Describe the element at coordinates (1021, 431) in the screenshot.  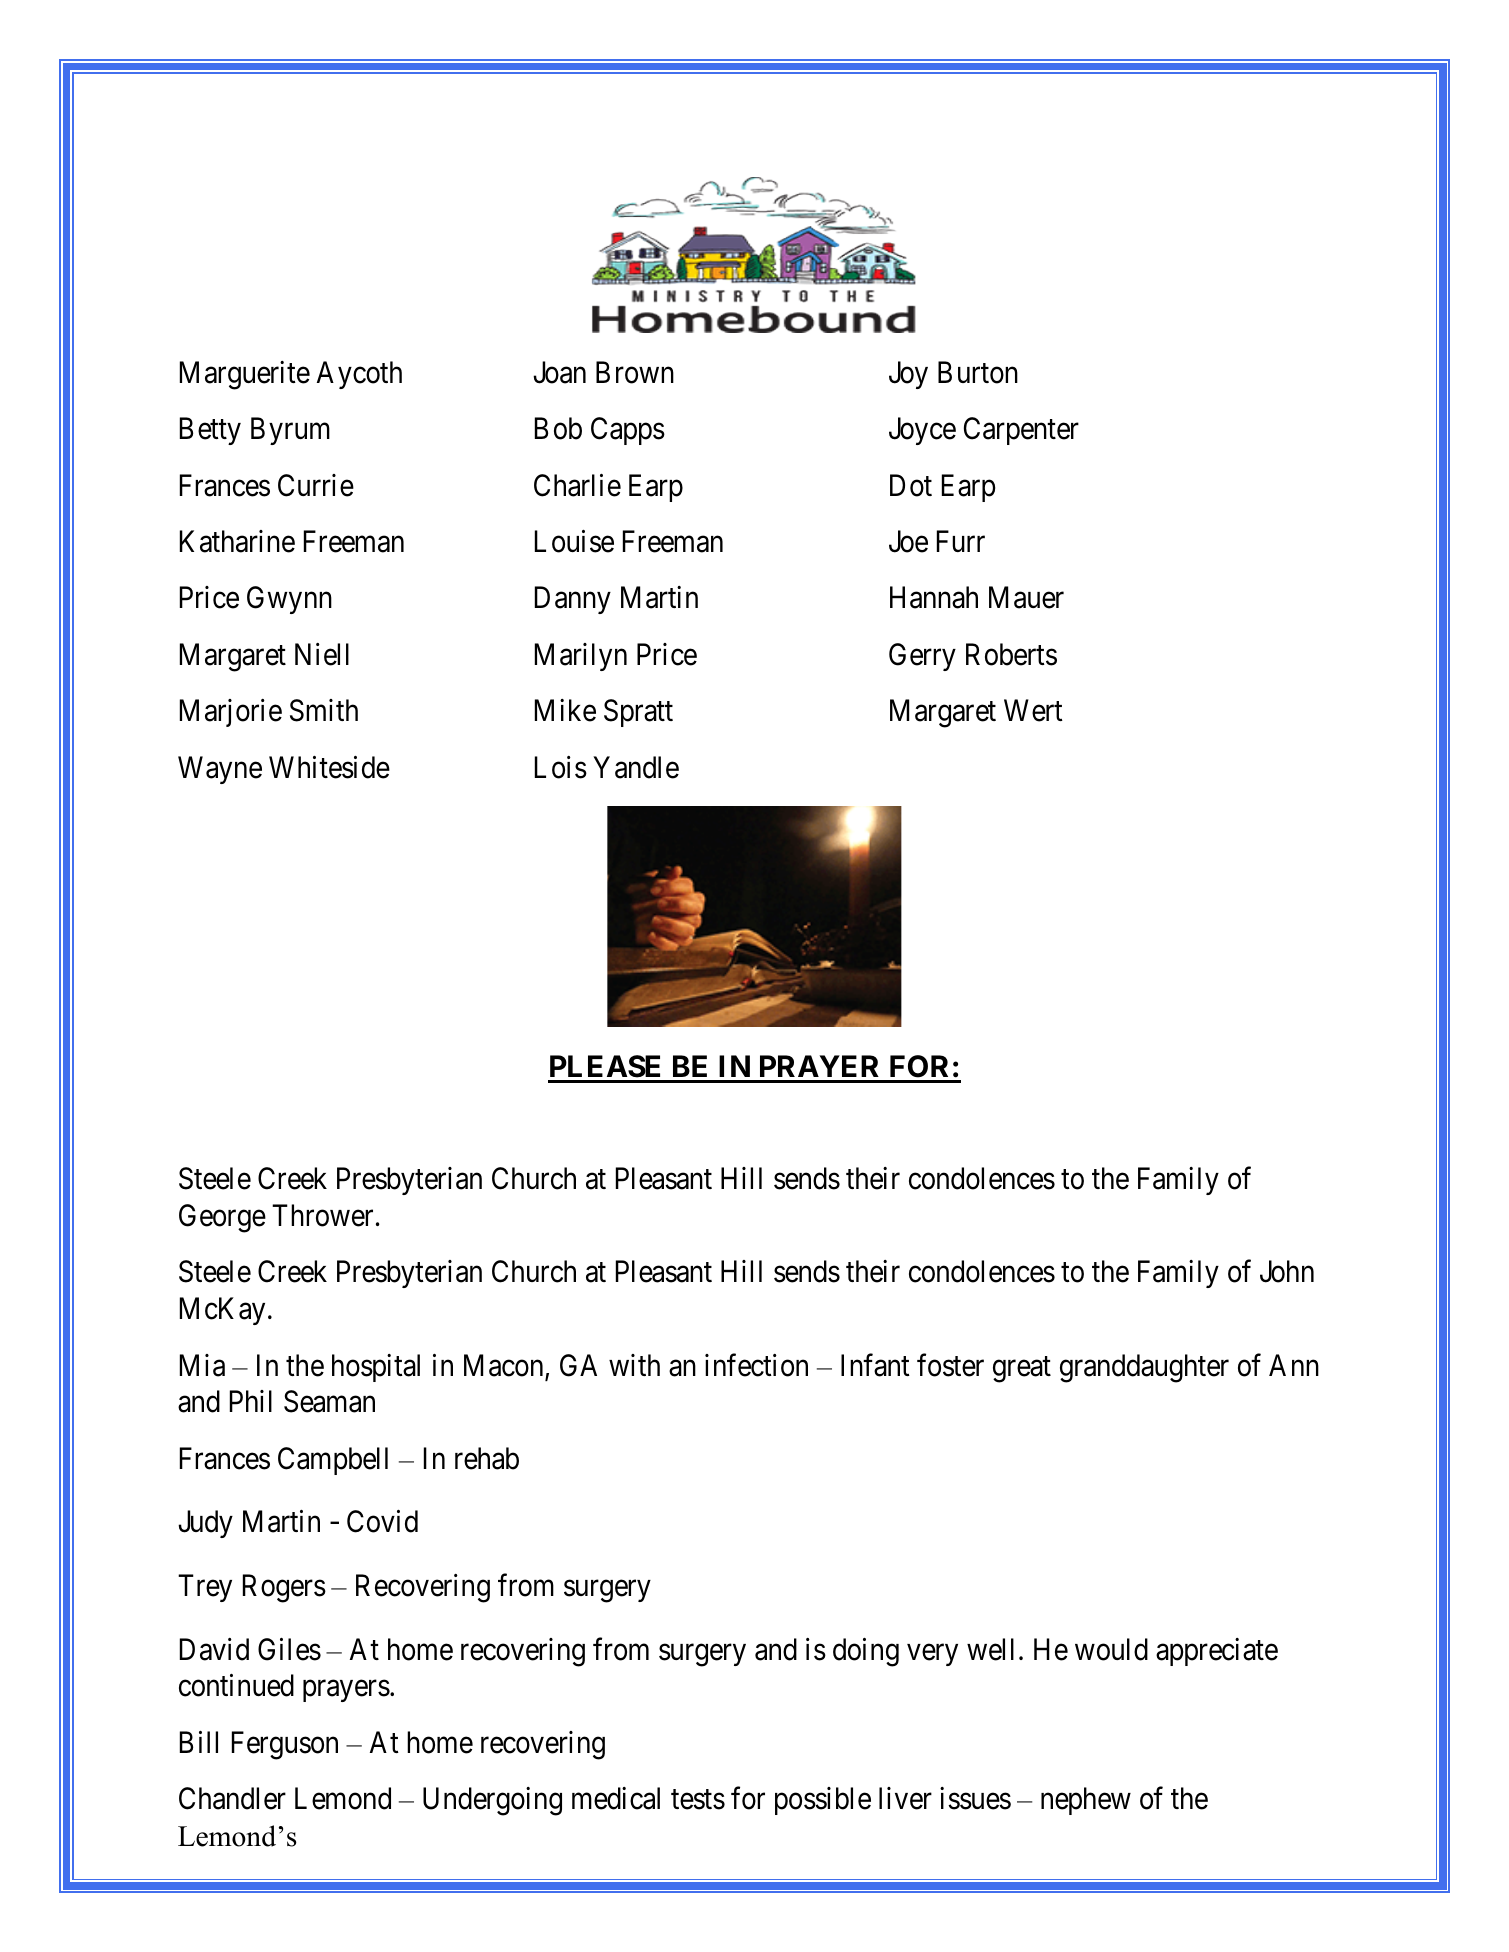
I see `Carpenter` at that location.
